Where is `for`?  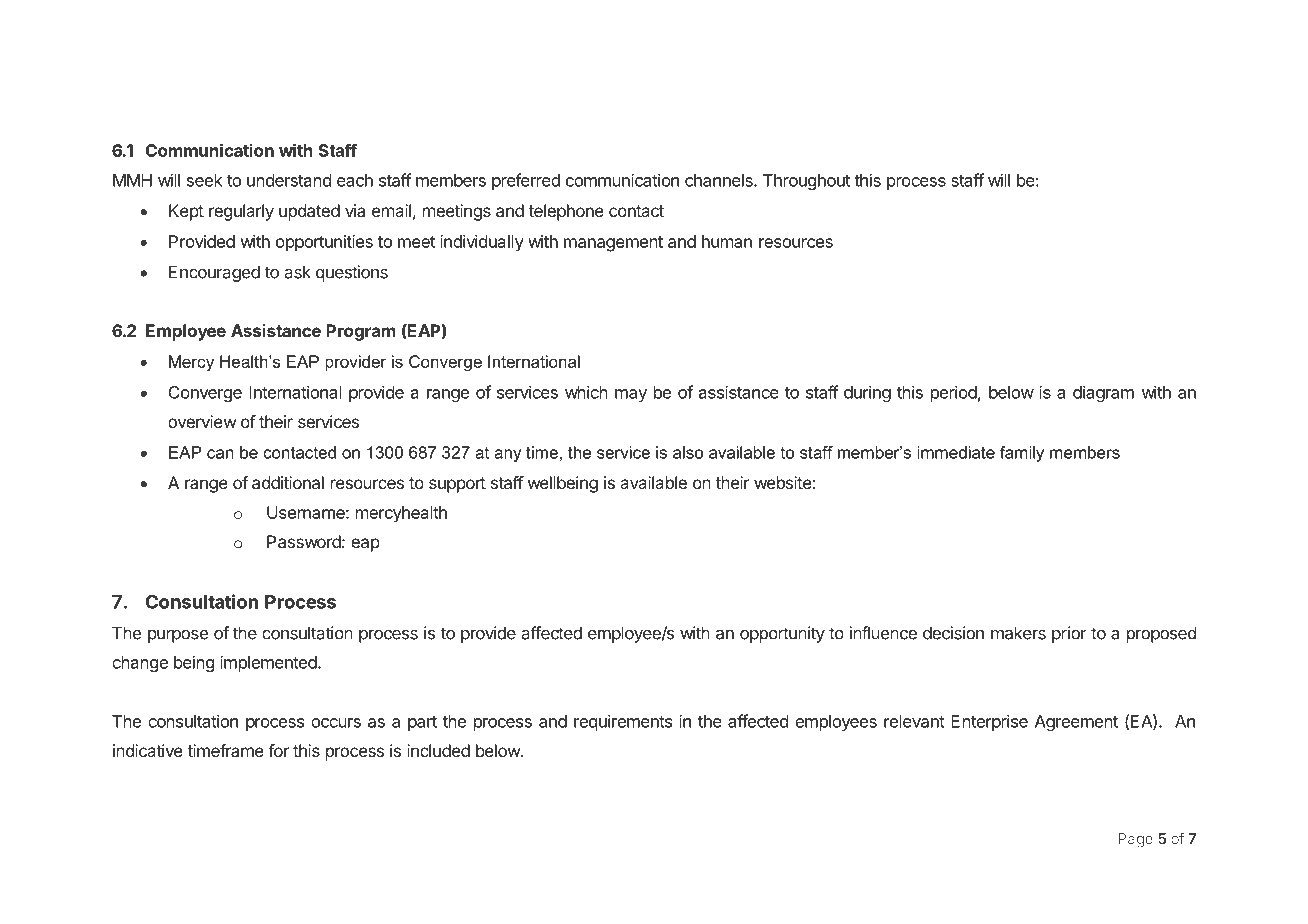
for is located at coordinates (278, 750).
